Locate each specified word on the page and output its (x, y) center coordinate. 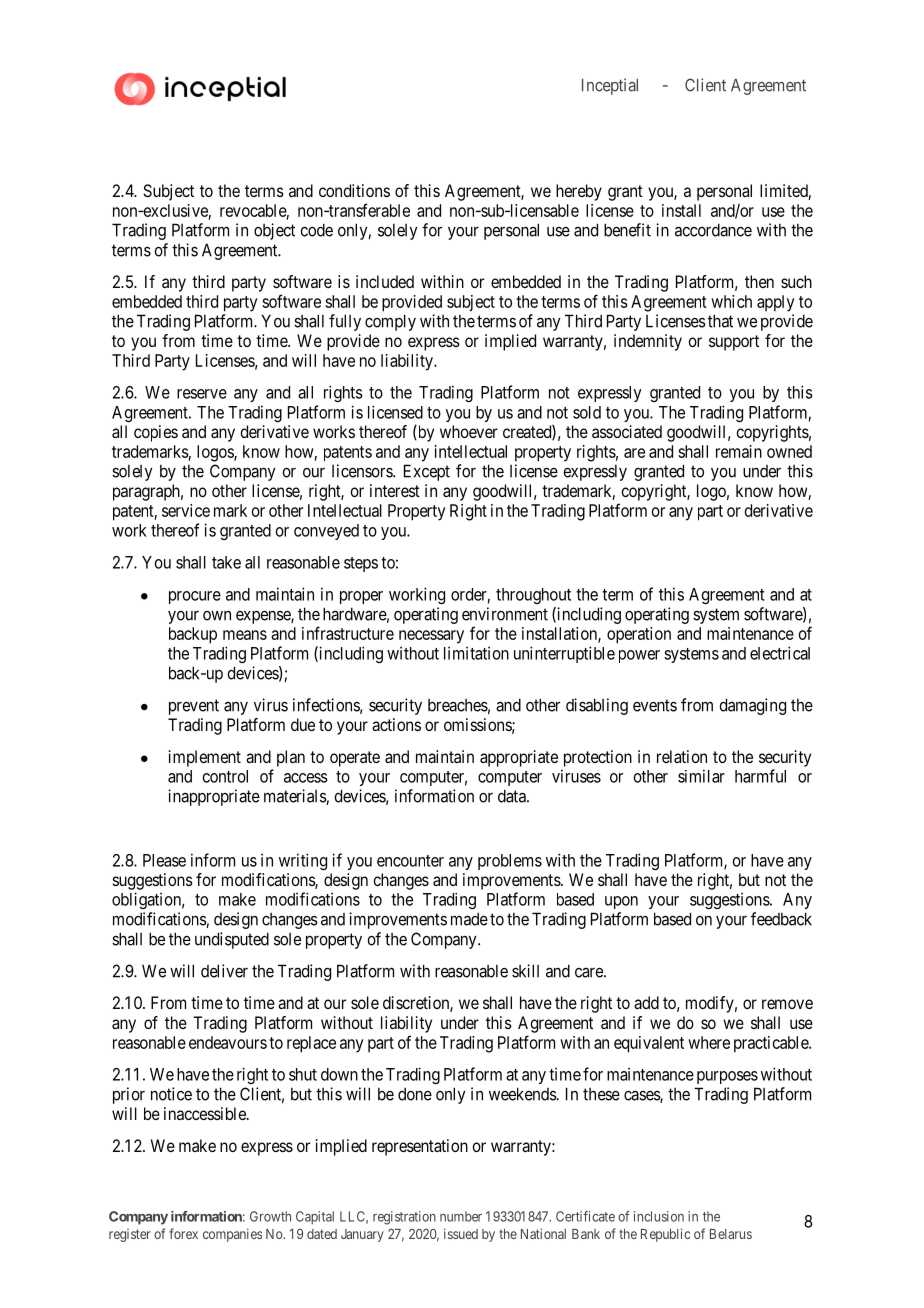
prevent (194, 707)
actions (396, 724)
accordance (713, 230)
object (274, 231)
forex (183, 1233)
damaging (752, 706)
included (385, 281)
